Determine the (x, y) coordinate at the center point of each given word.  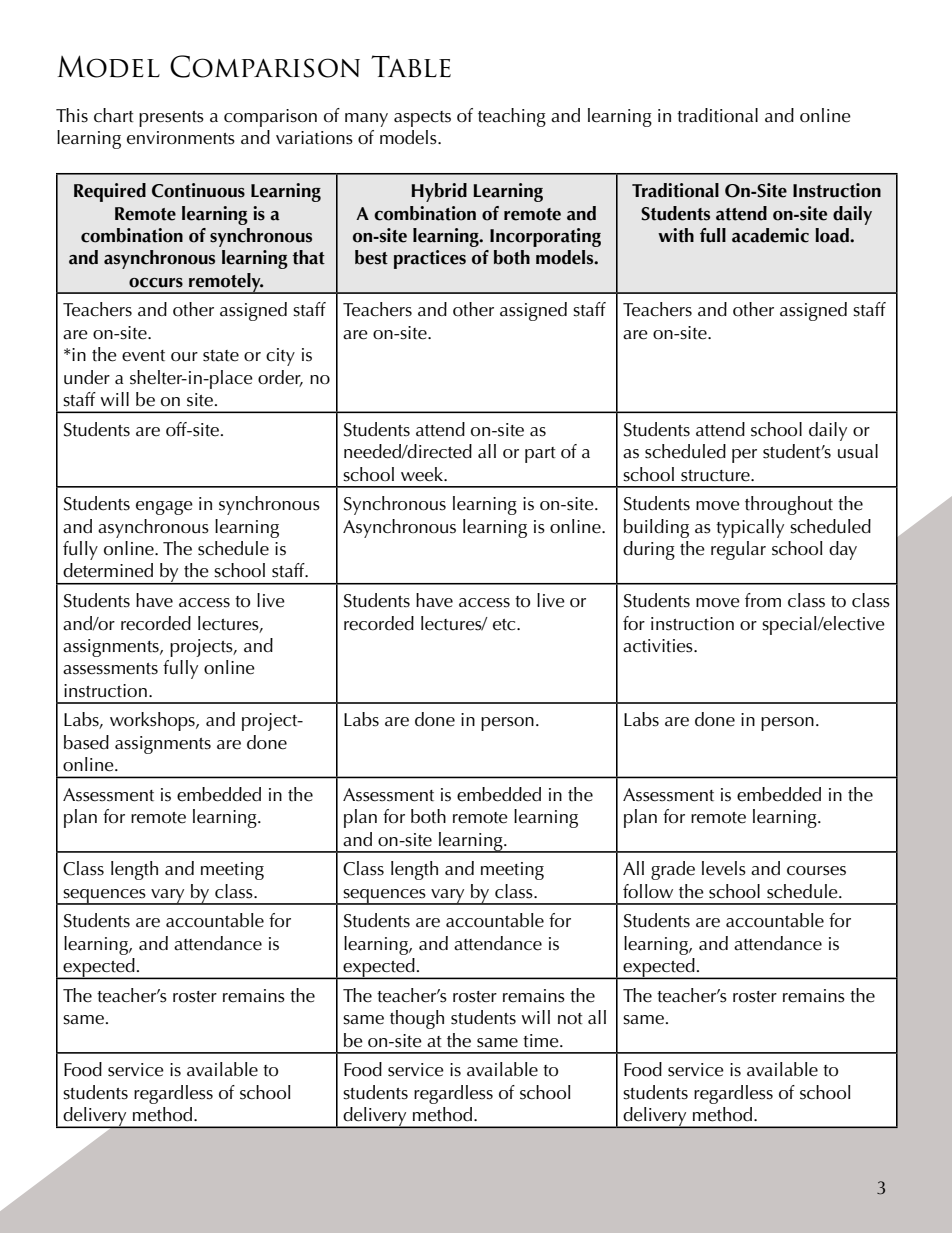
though (417, 1019)
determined (108, 570)
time (542, 1041)
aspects (422, 119)
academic (770, 235)
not (570, 1018)
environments (181, 138)
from (763, 600)
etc (505, 625)
